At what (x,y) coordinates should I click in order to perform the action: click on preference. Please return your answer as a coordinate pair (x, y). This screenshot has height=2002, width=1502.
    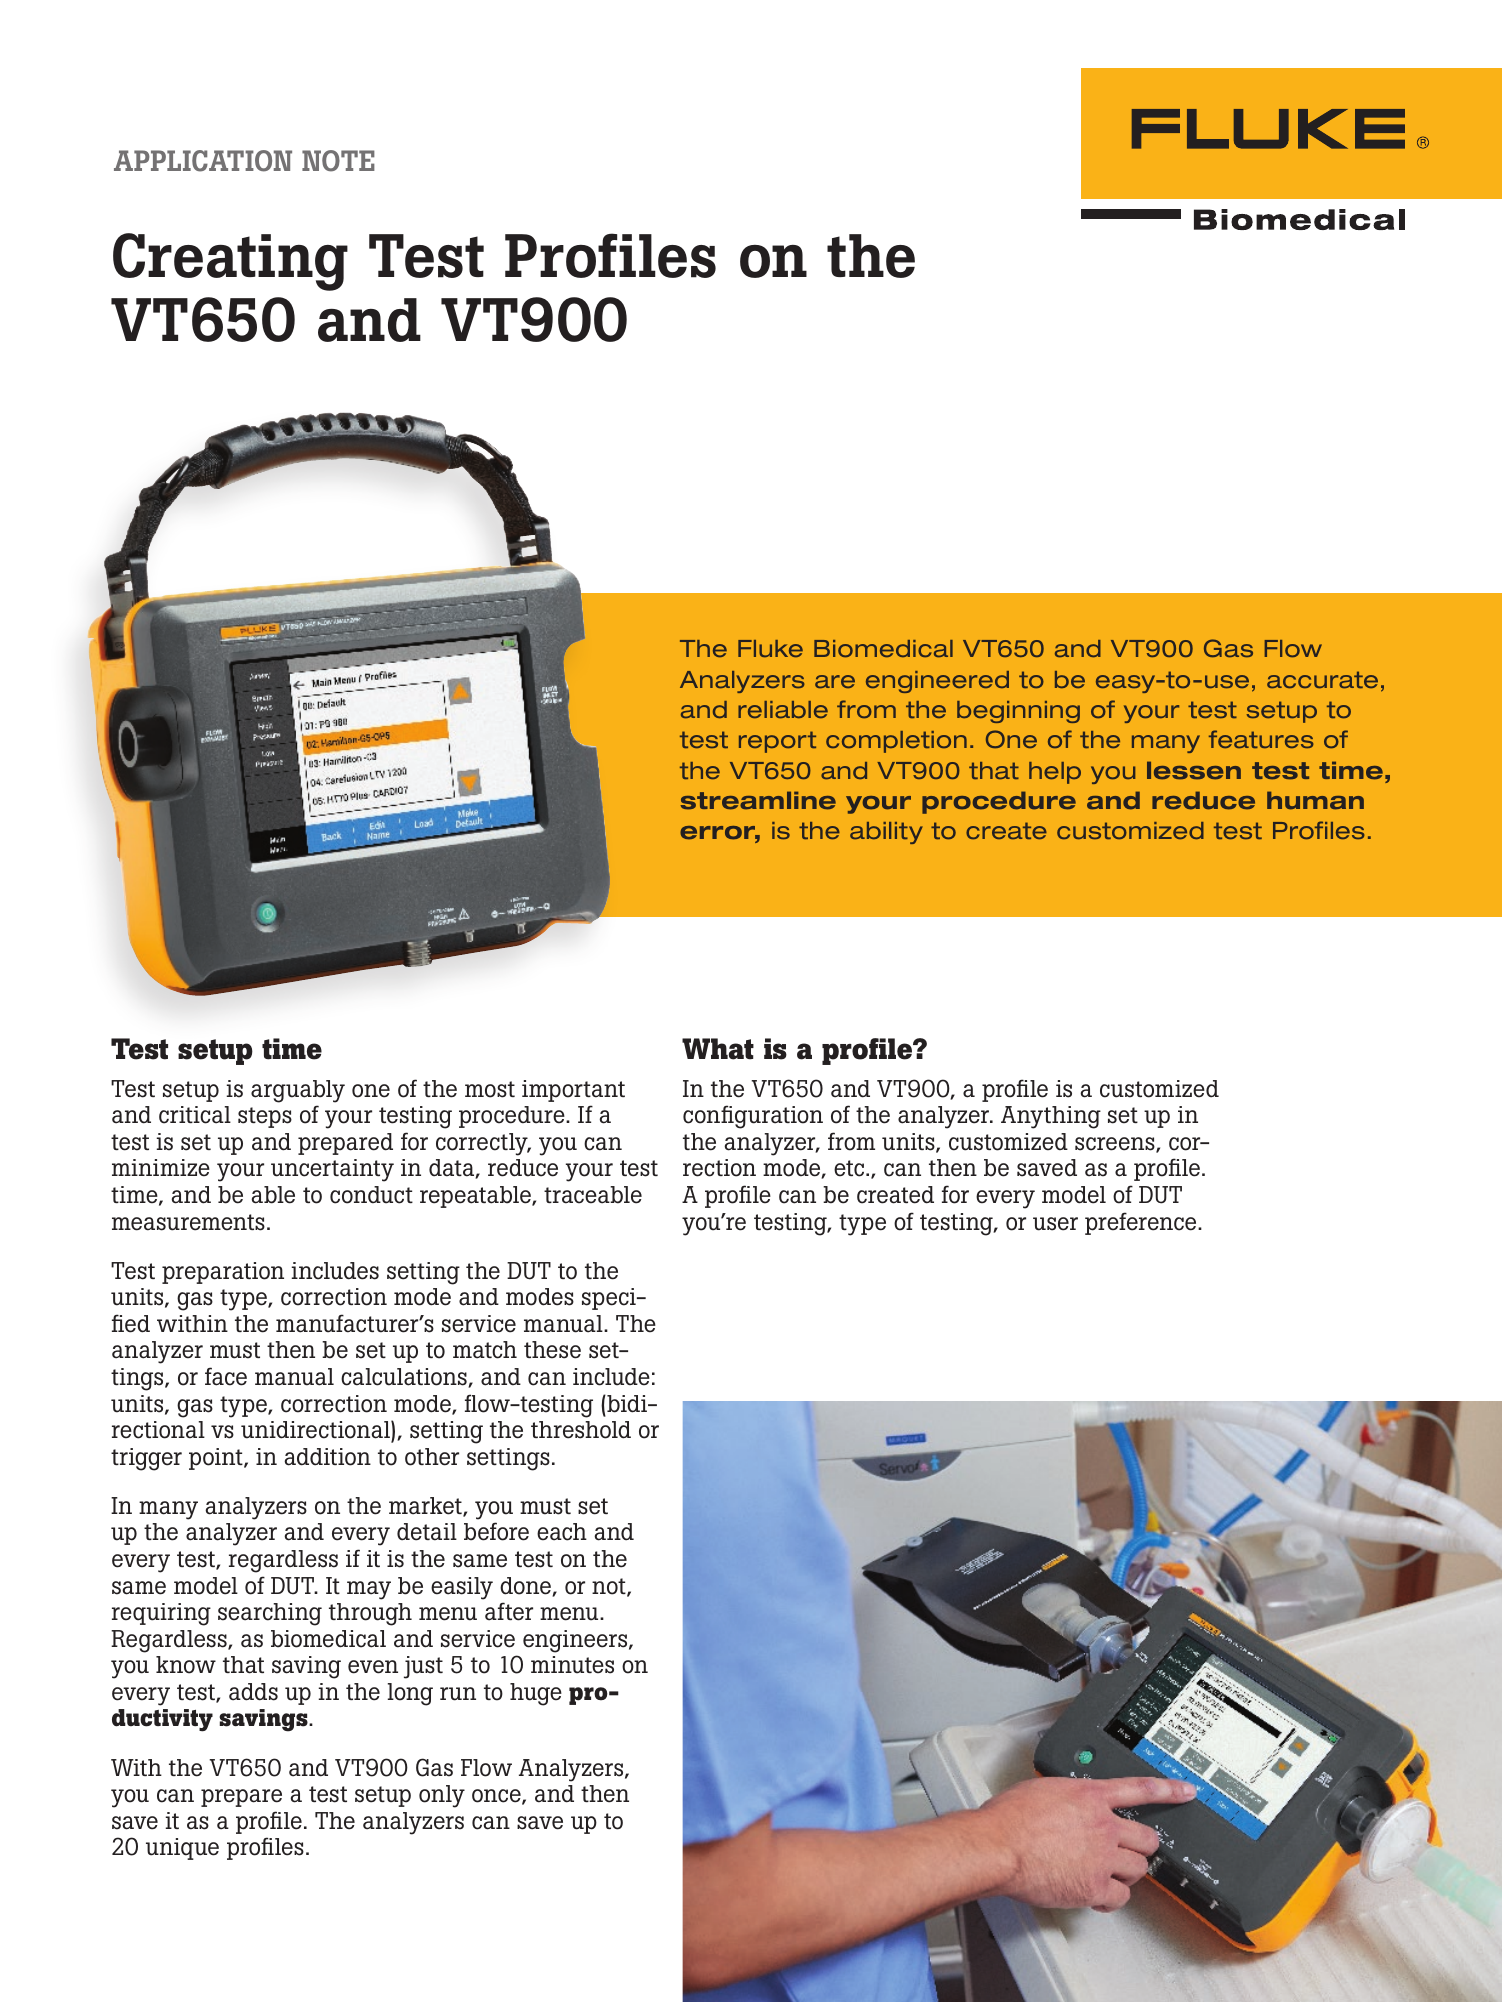
    Looking at the image, I should click on (1142, 1223).
